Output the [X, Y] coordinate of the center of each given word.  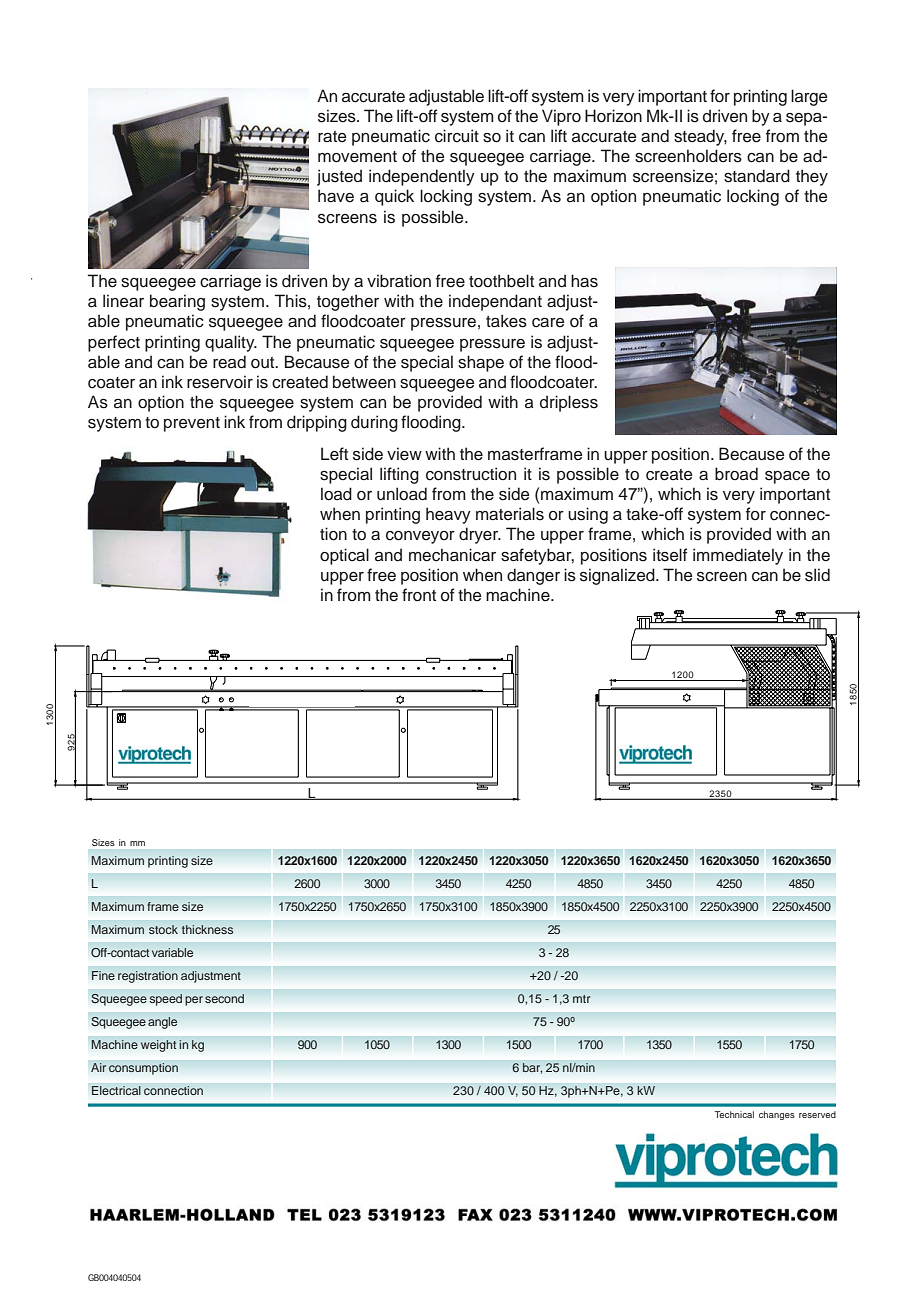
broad [736, 474]
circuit [457, 136]
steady [700, 137]
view [404, 454]
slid [817, 575]
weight [158, 1046]
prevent [192, 424]
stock [163, 929]
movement [357, 157]
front [419, 595]
